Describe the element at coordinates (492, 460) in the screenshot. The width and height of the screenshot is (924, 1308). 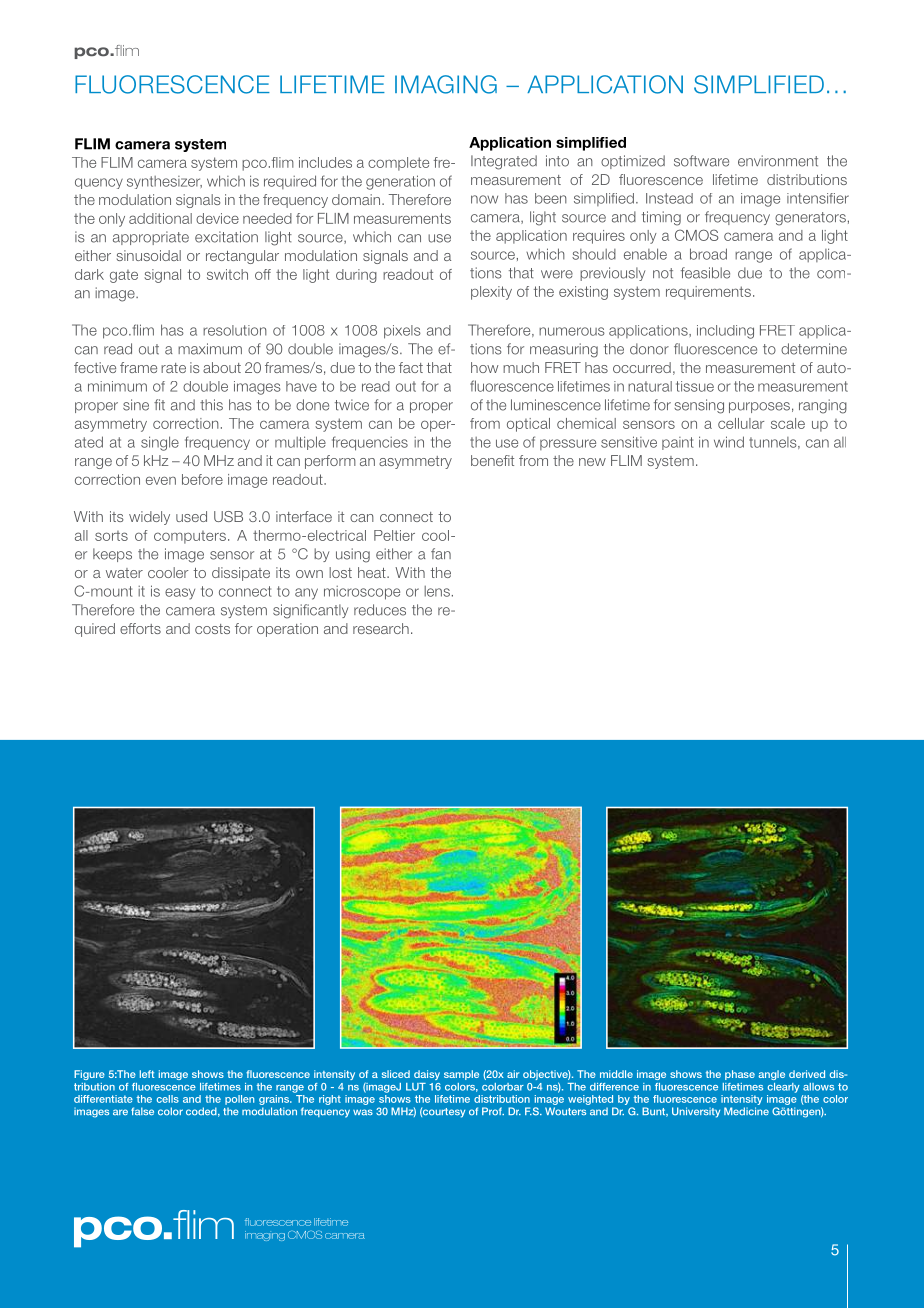
I see `benefit` at that location.
